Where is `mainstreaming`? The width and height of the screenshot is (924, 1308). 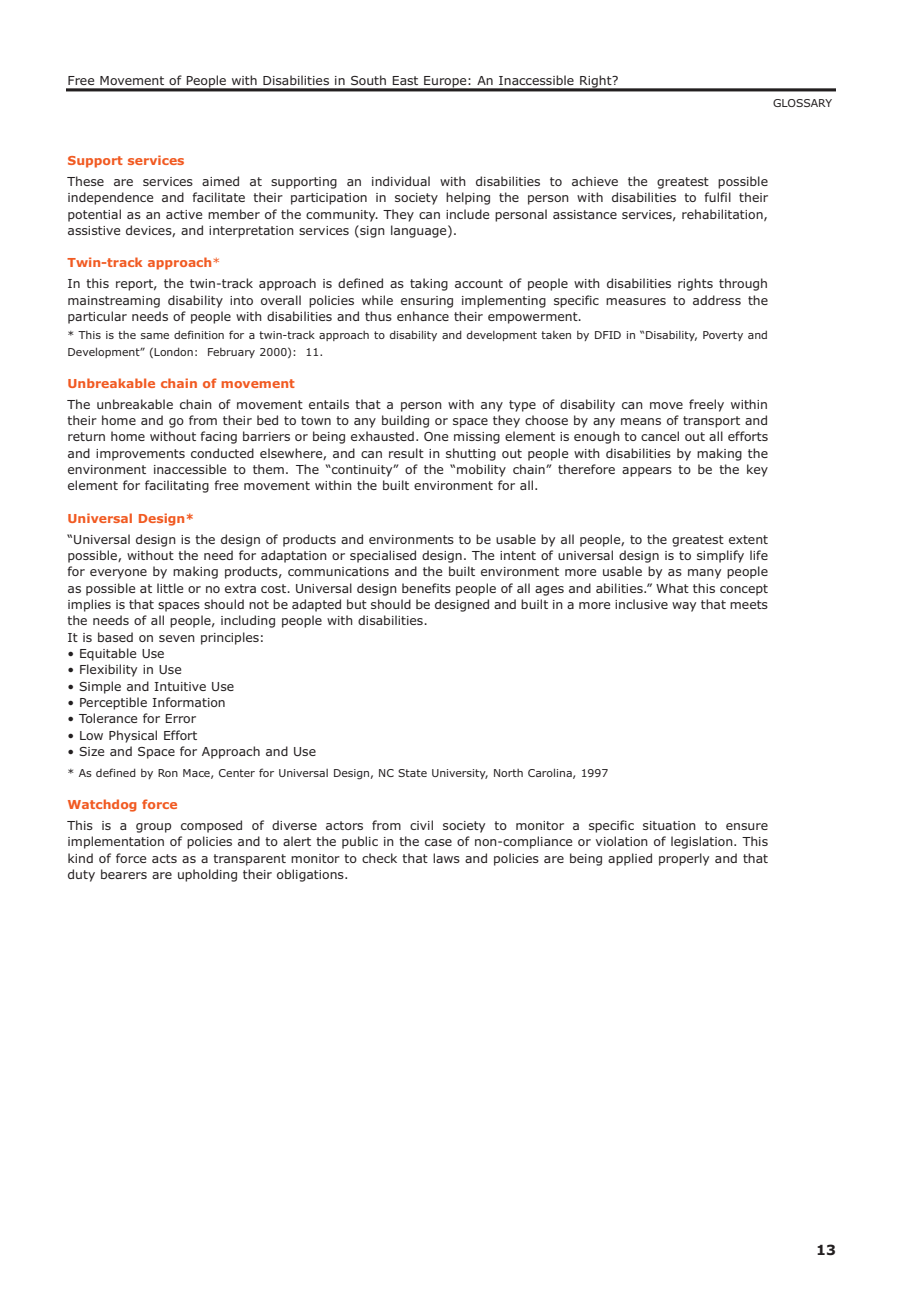 mainstreaming is located at coordinates (114, 302).
